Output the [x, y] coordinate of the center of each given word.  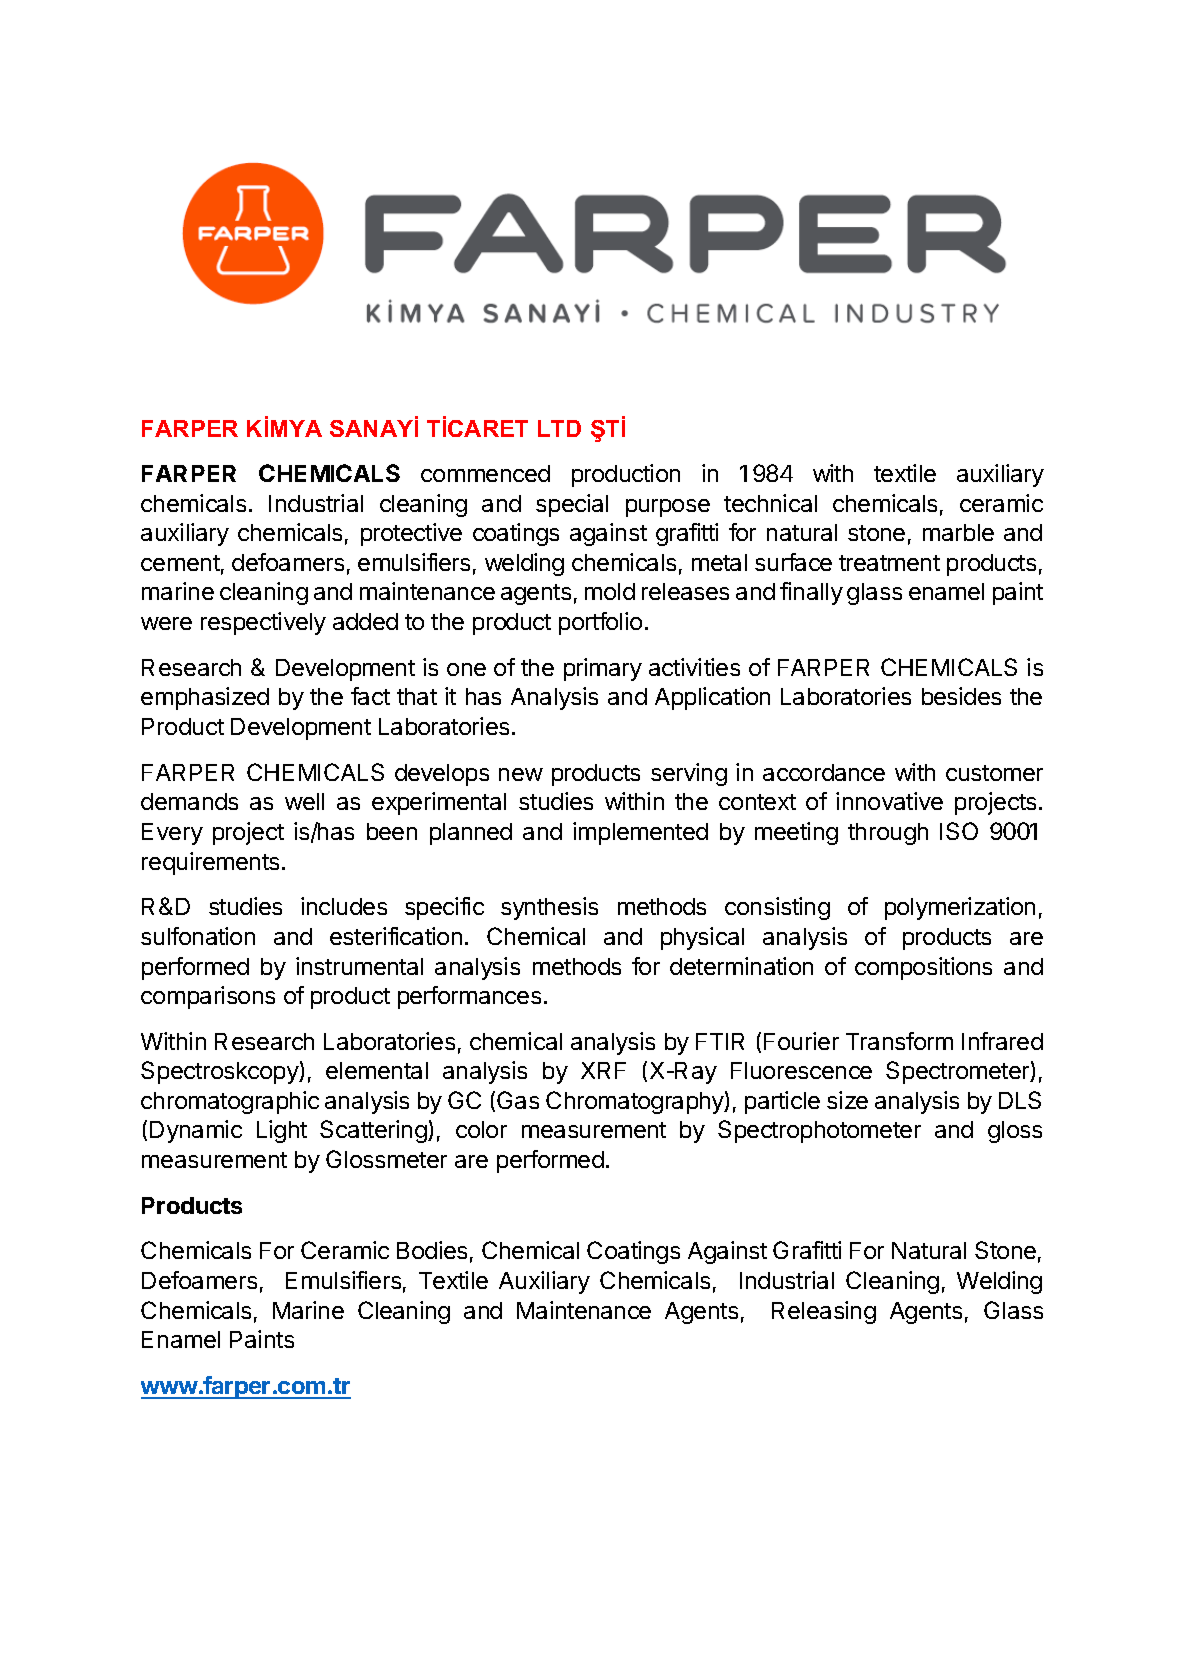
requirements [210, 863]
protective [411, 534]
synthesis [549, 908]
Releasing [824, 1312]
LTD [559, 428]
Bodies [432, 1250]
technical [770, 503]
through [888, 834]
